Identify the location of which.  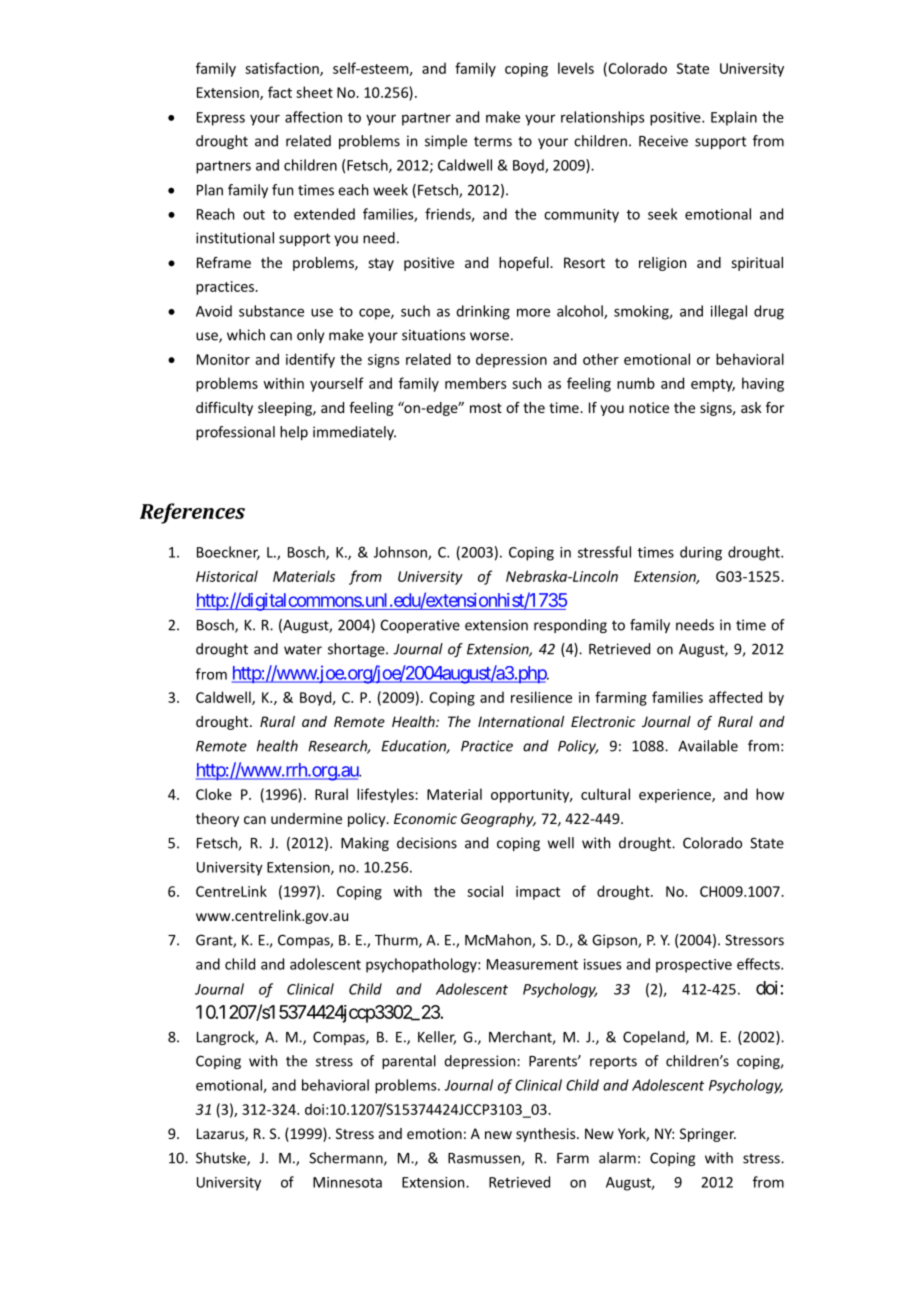
(246, 335).
